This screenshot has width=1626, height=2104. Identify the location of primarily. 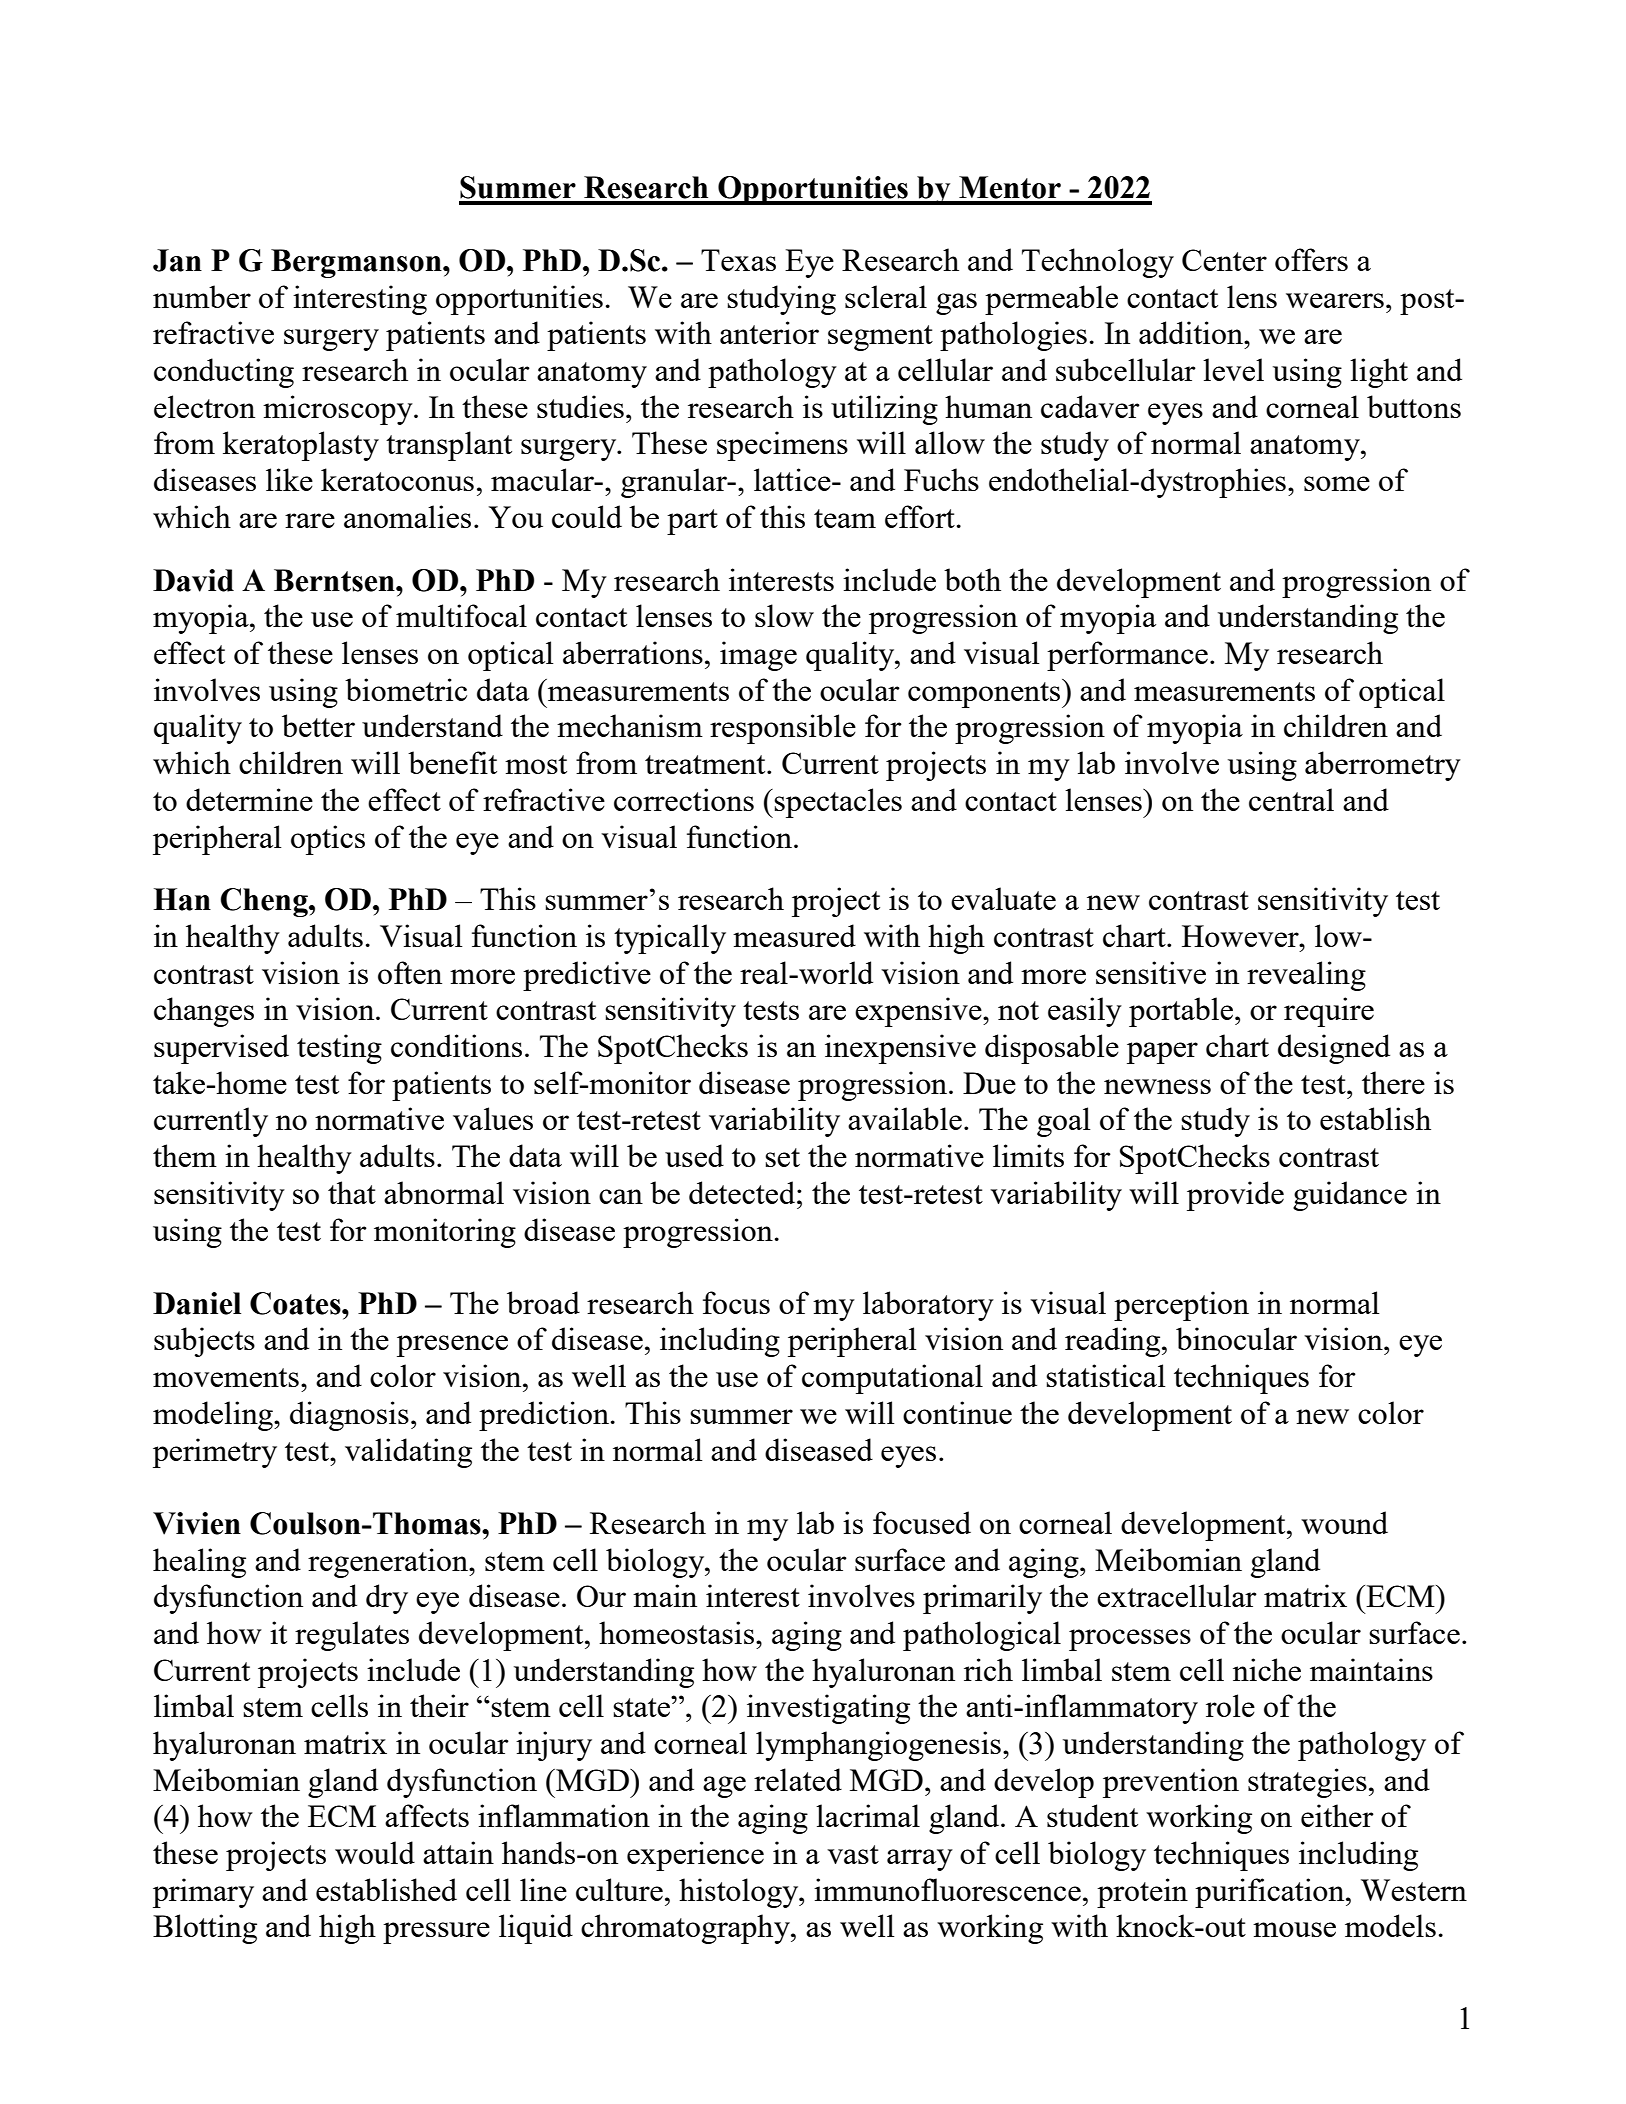
(982, 1599).
